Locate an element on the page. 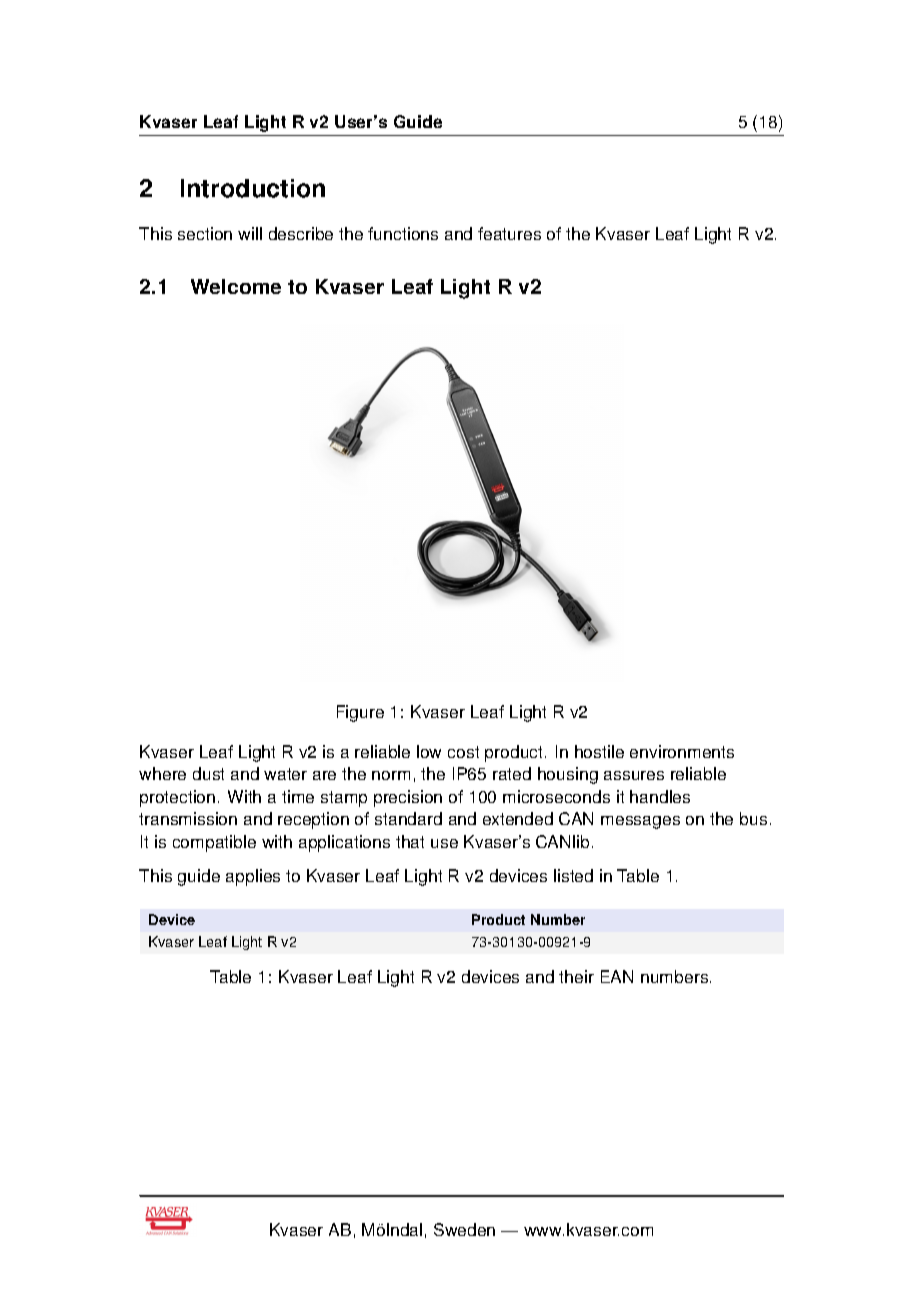  applies is located at coordinates (253, 877).
